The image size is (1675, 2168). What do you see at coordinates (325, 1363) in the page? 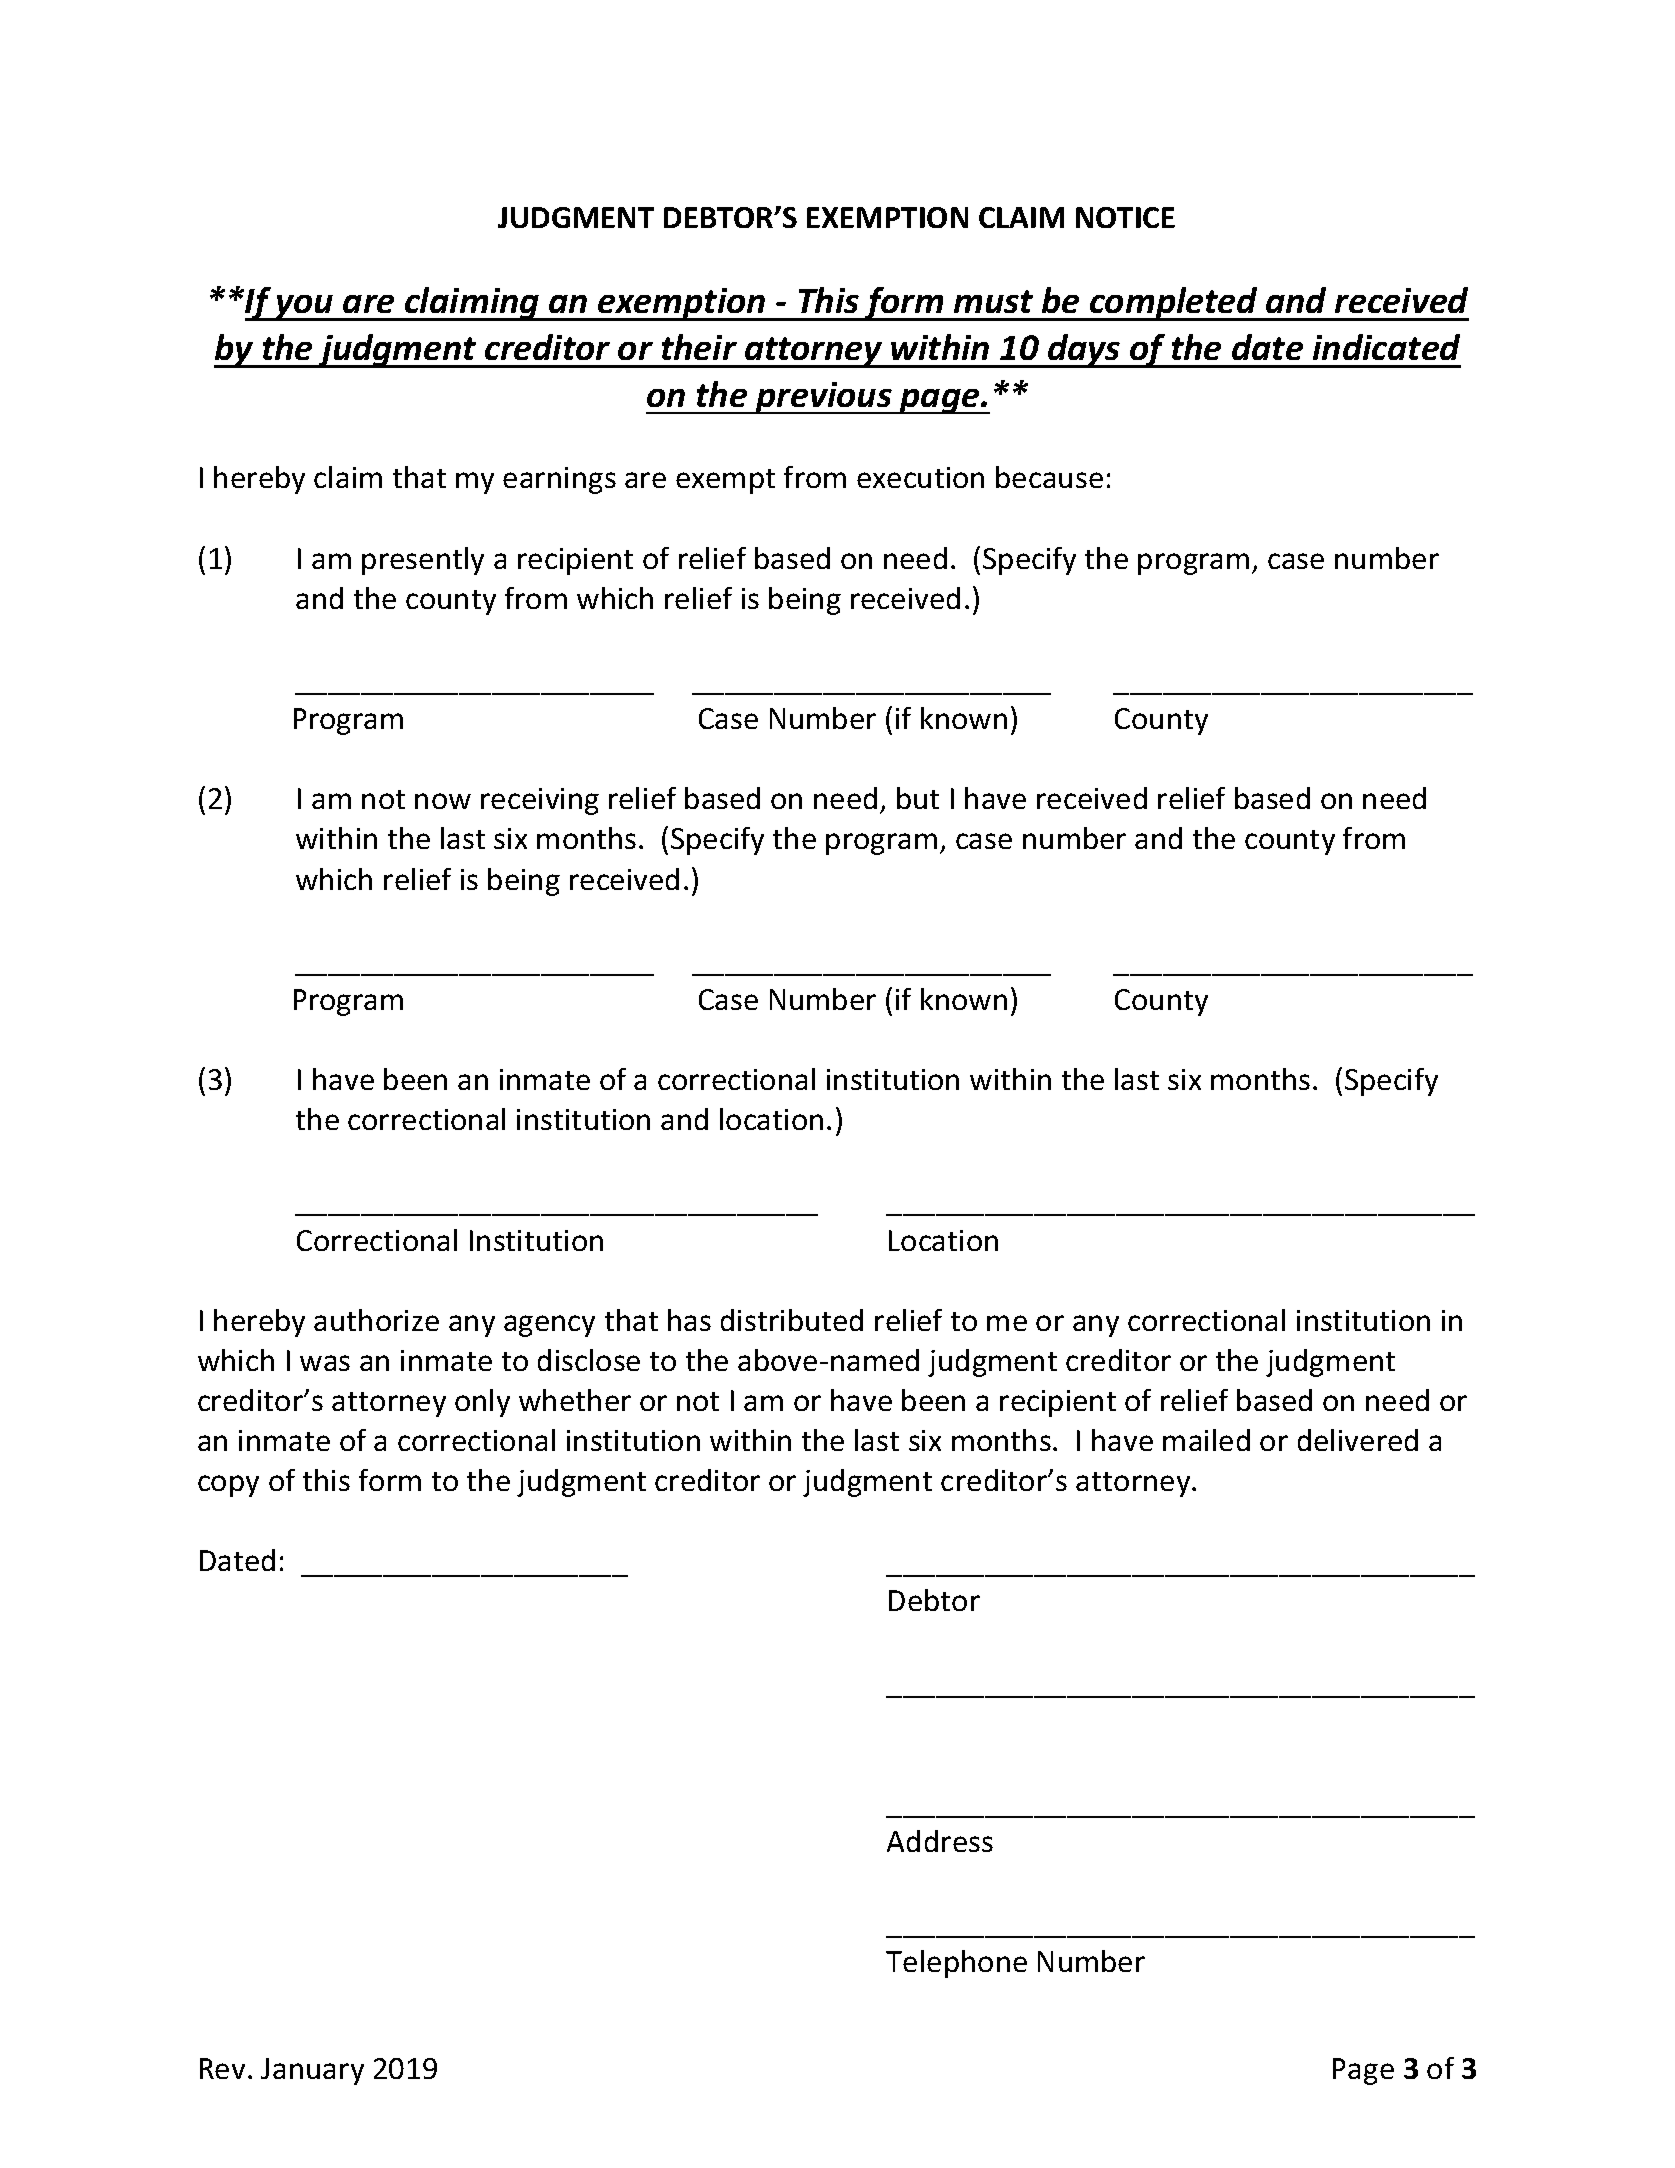
I see `was` at bounding box center [325, 1363].
